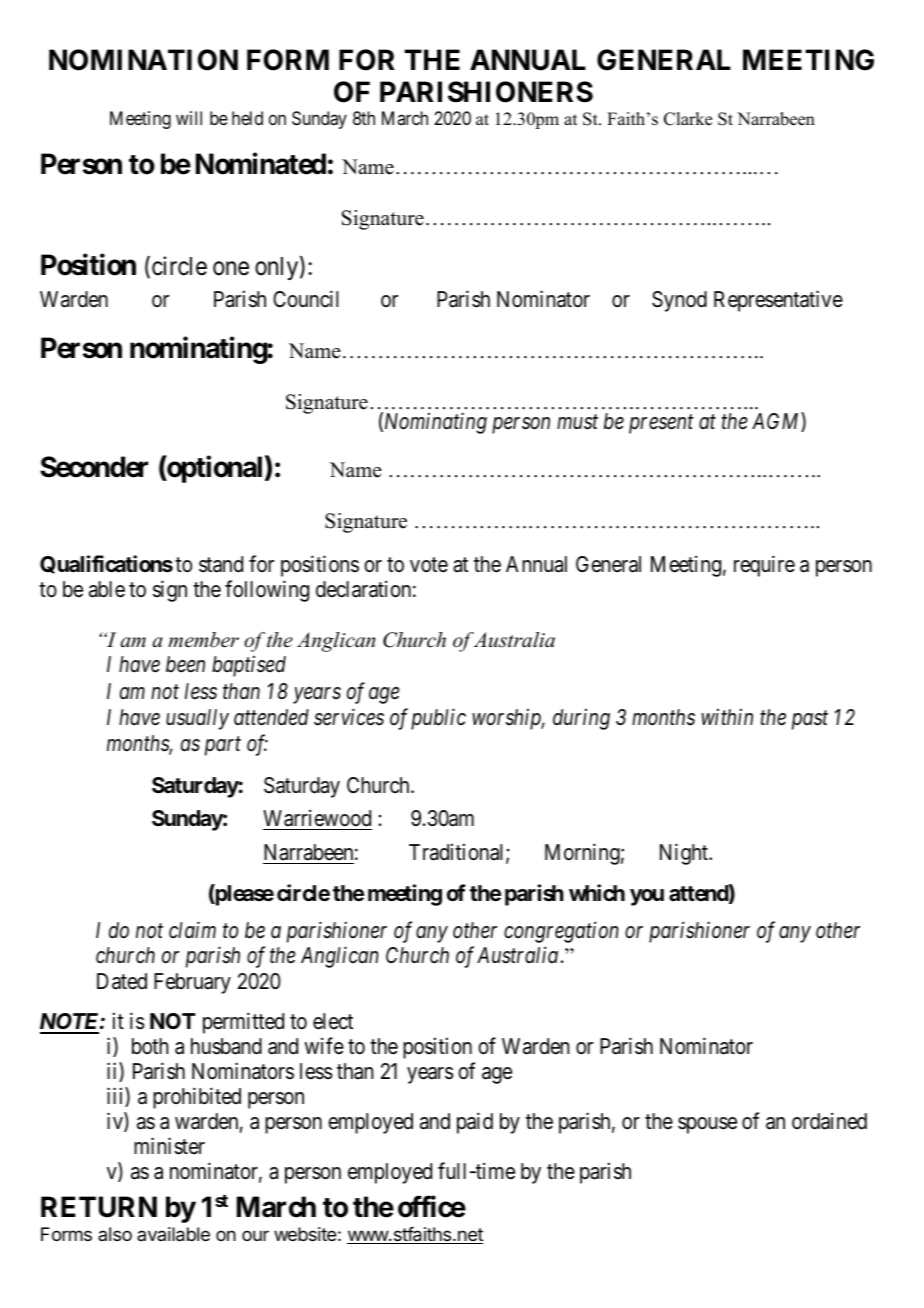 This document has height=1308, width=924. I want to click on will, so click(189, 118).
